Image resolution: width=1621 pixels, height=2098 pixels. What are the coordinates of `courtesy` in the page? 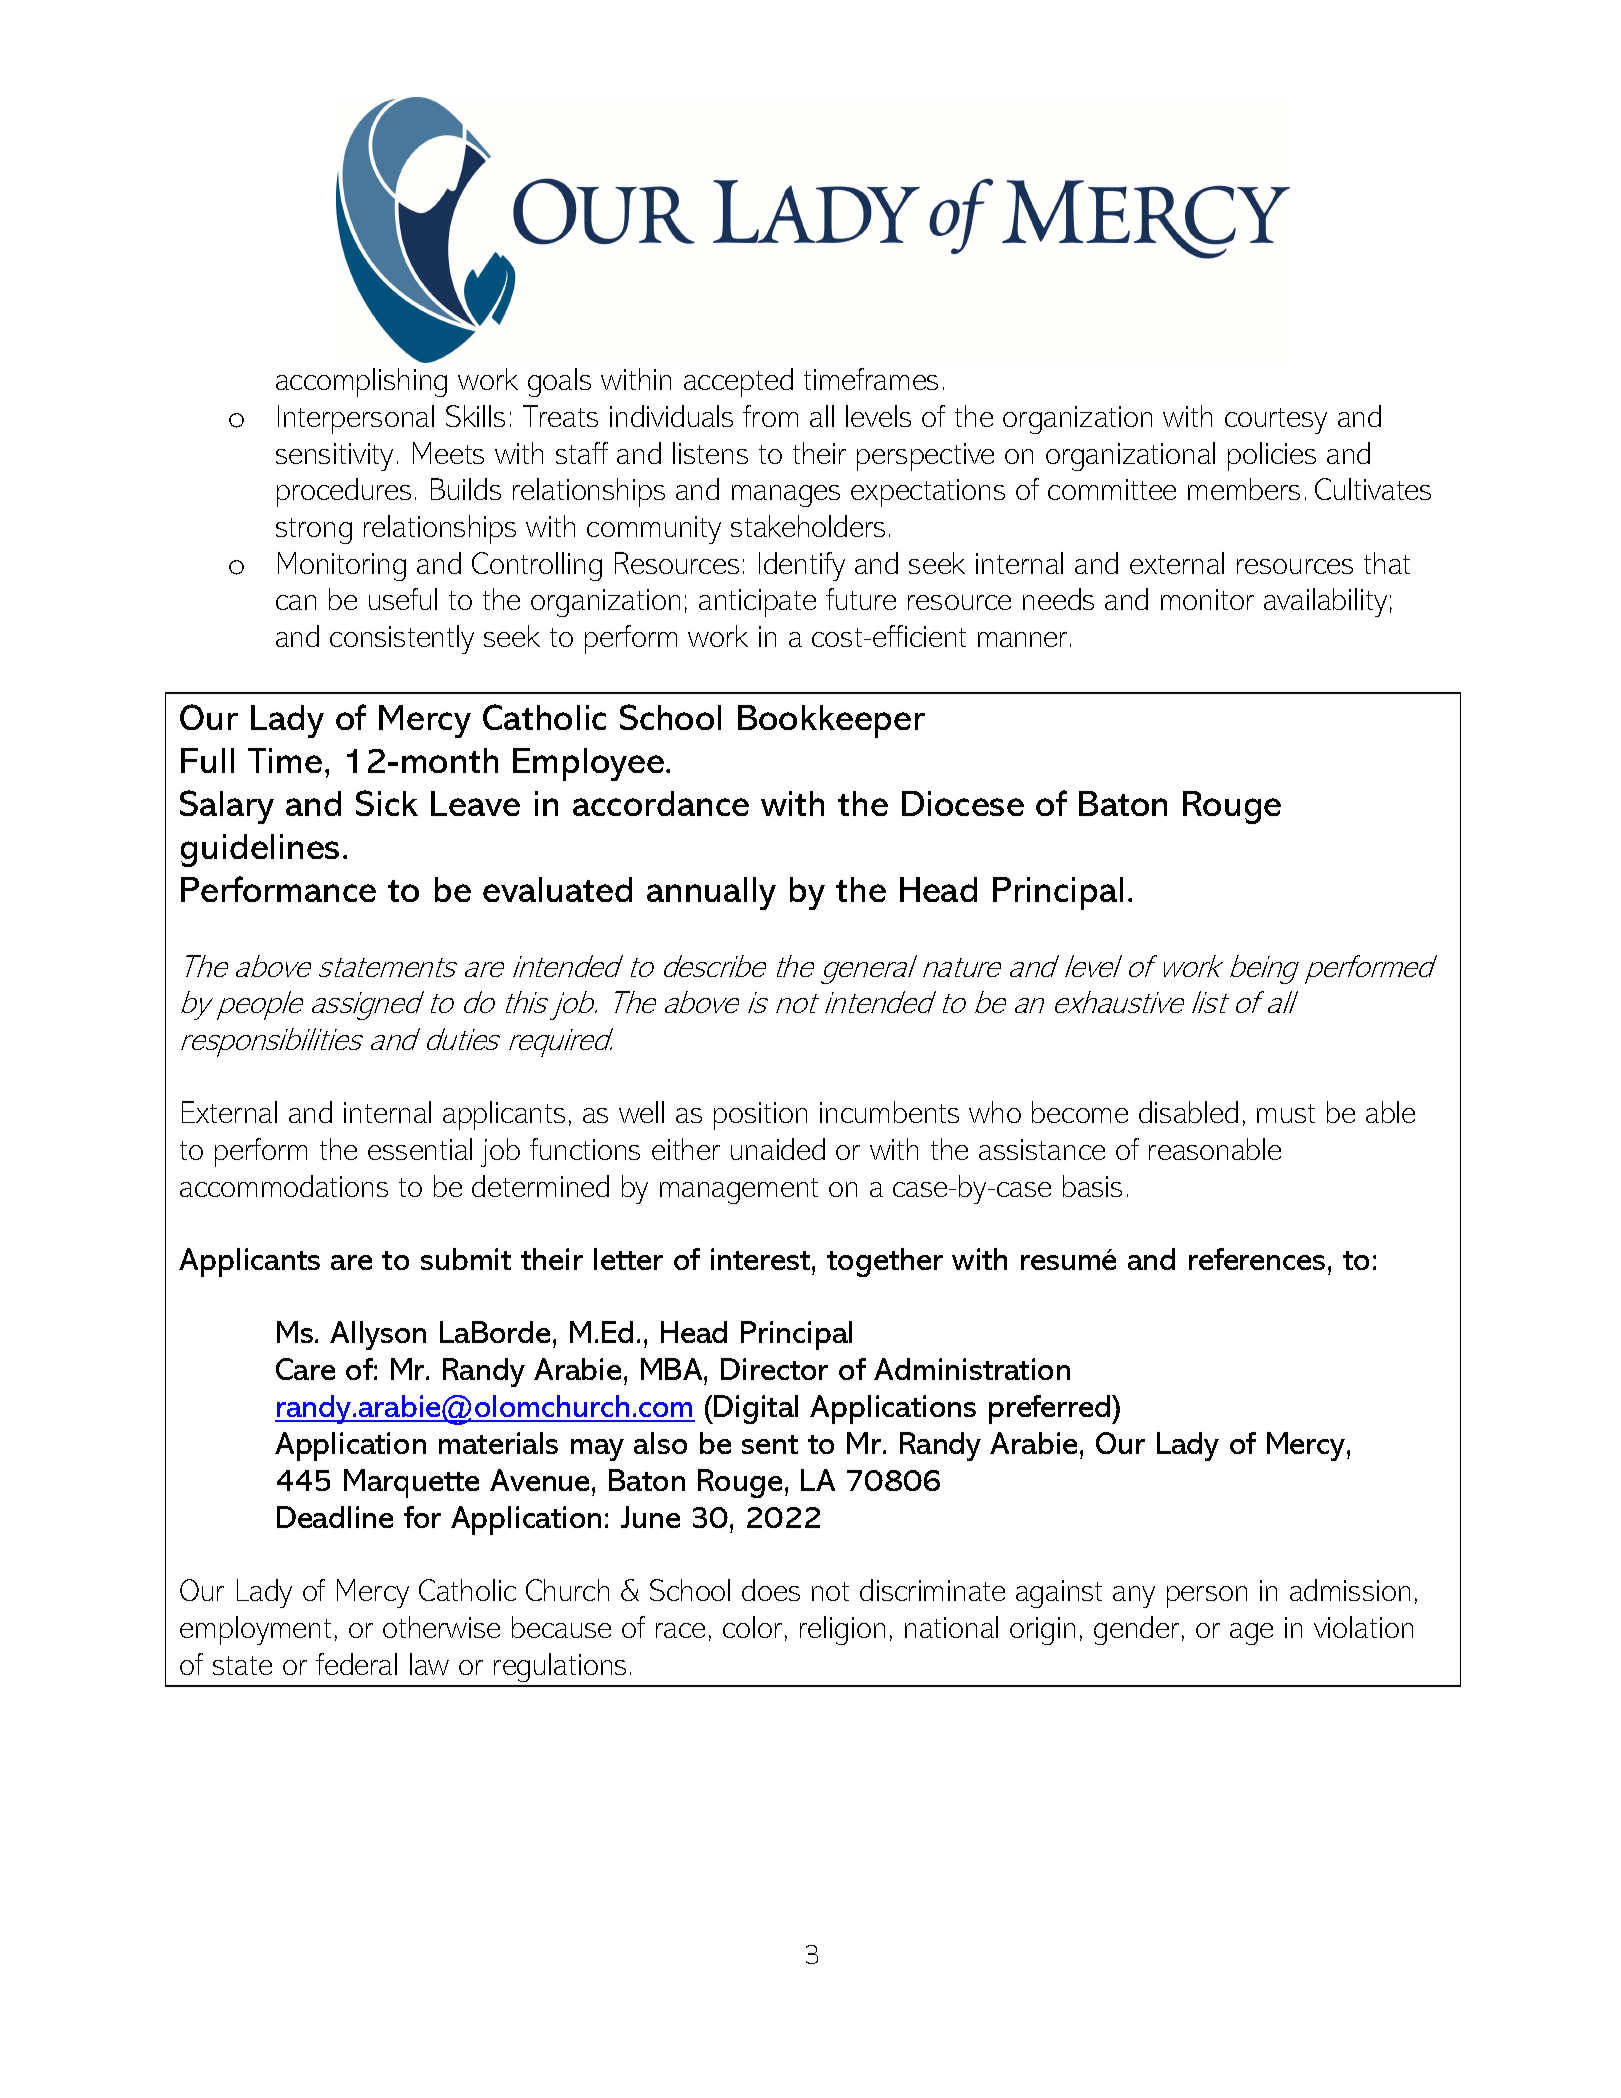 It's located at (1276, 421).
